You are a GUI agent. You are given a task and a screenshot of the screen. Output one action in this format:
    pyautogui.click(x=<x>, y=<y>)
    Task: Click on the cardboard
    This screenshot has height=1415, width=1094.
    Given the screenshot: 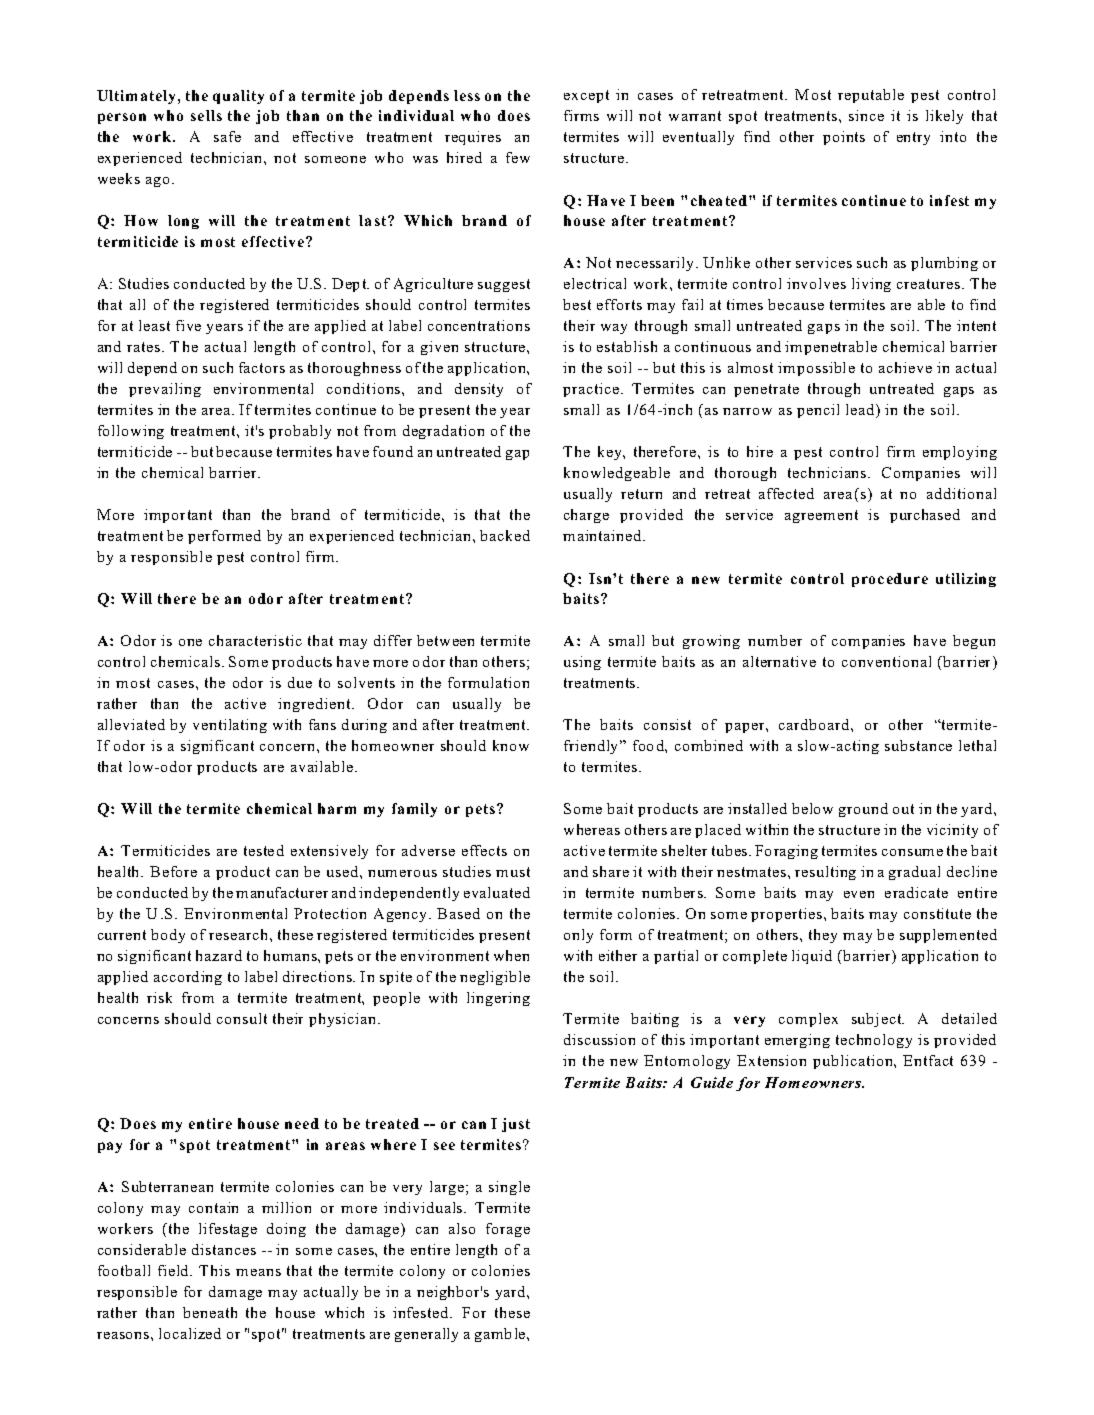 What is the action you would take?
    pyautogui.click(x=815, y=724)
